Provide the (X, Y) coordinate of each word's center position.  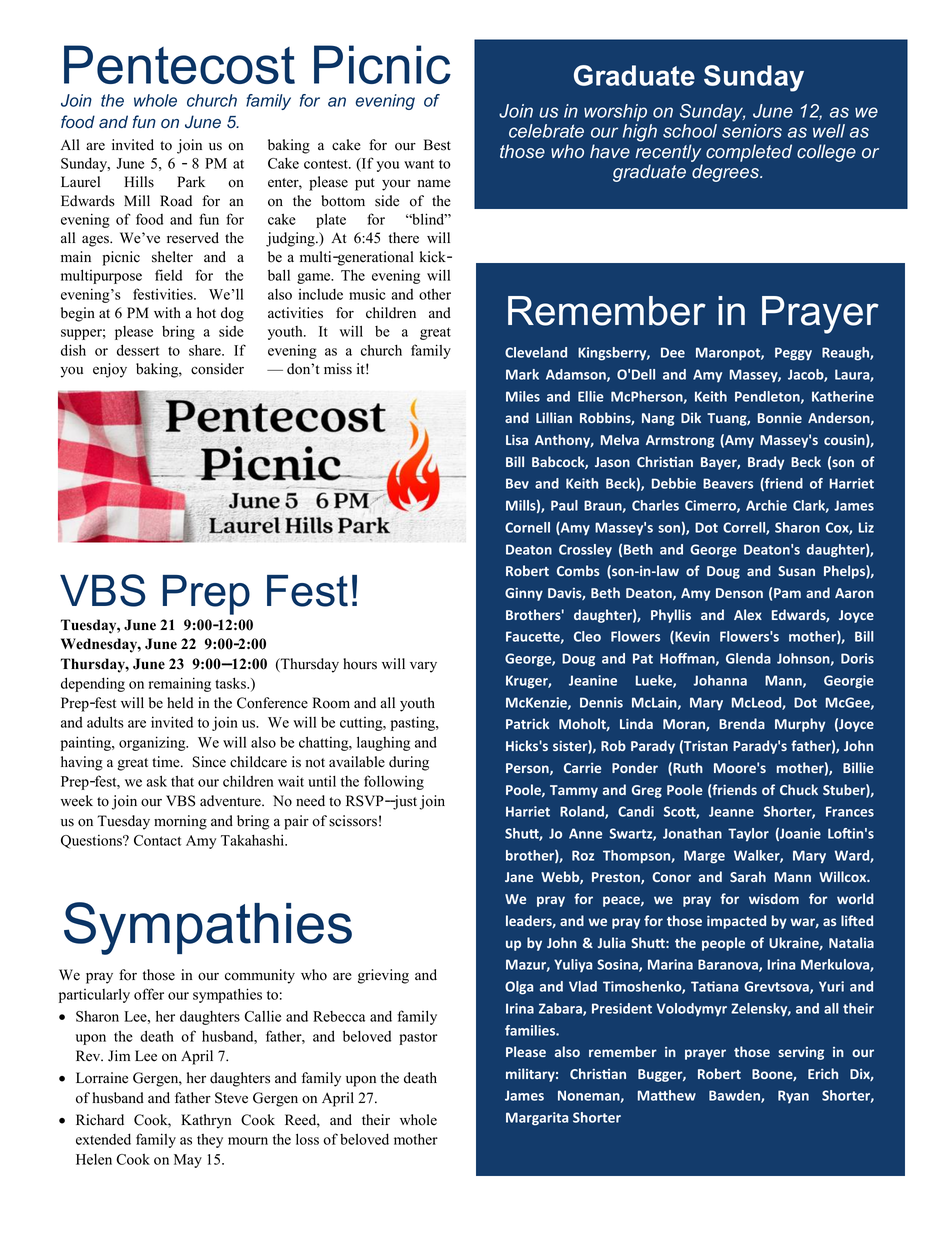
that (182, 781)
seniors (752, 131)
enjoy (110, 370)
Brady (766, 463)
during (409, 763)
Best (437, 145)
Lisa (517, 439)
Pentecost (179, 64)
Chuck (799, 789)
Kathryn (206, 1121)
